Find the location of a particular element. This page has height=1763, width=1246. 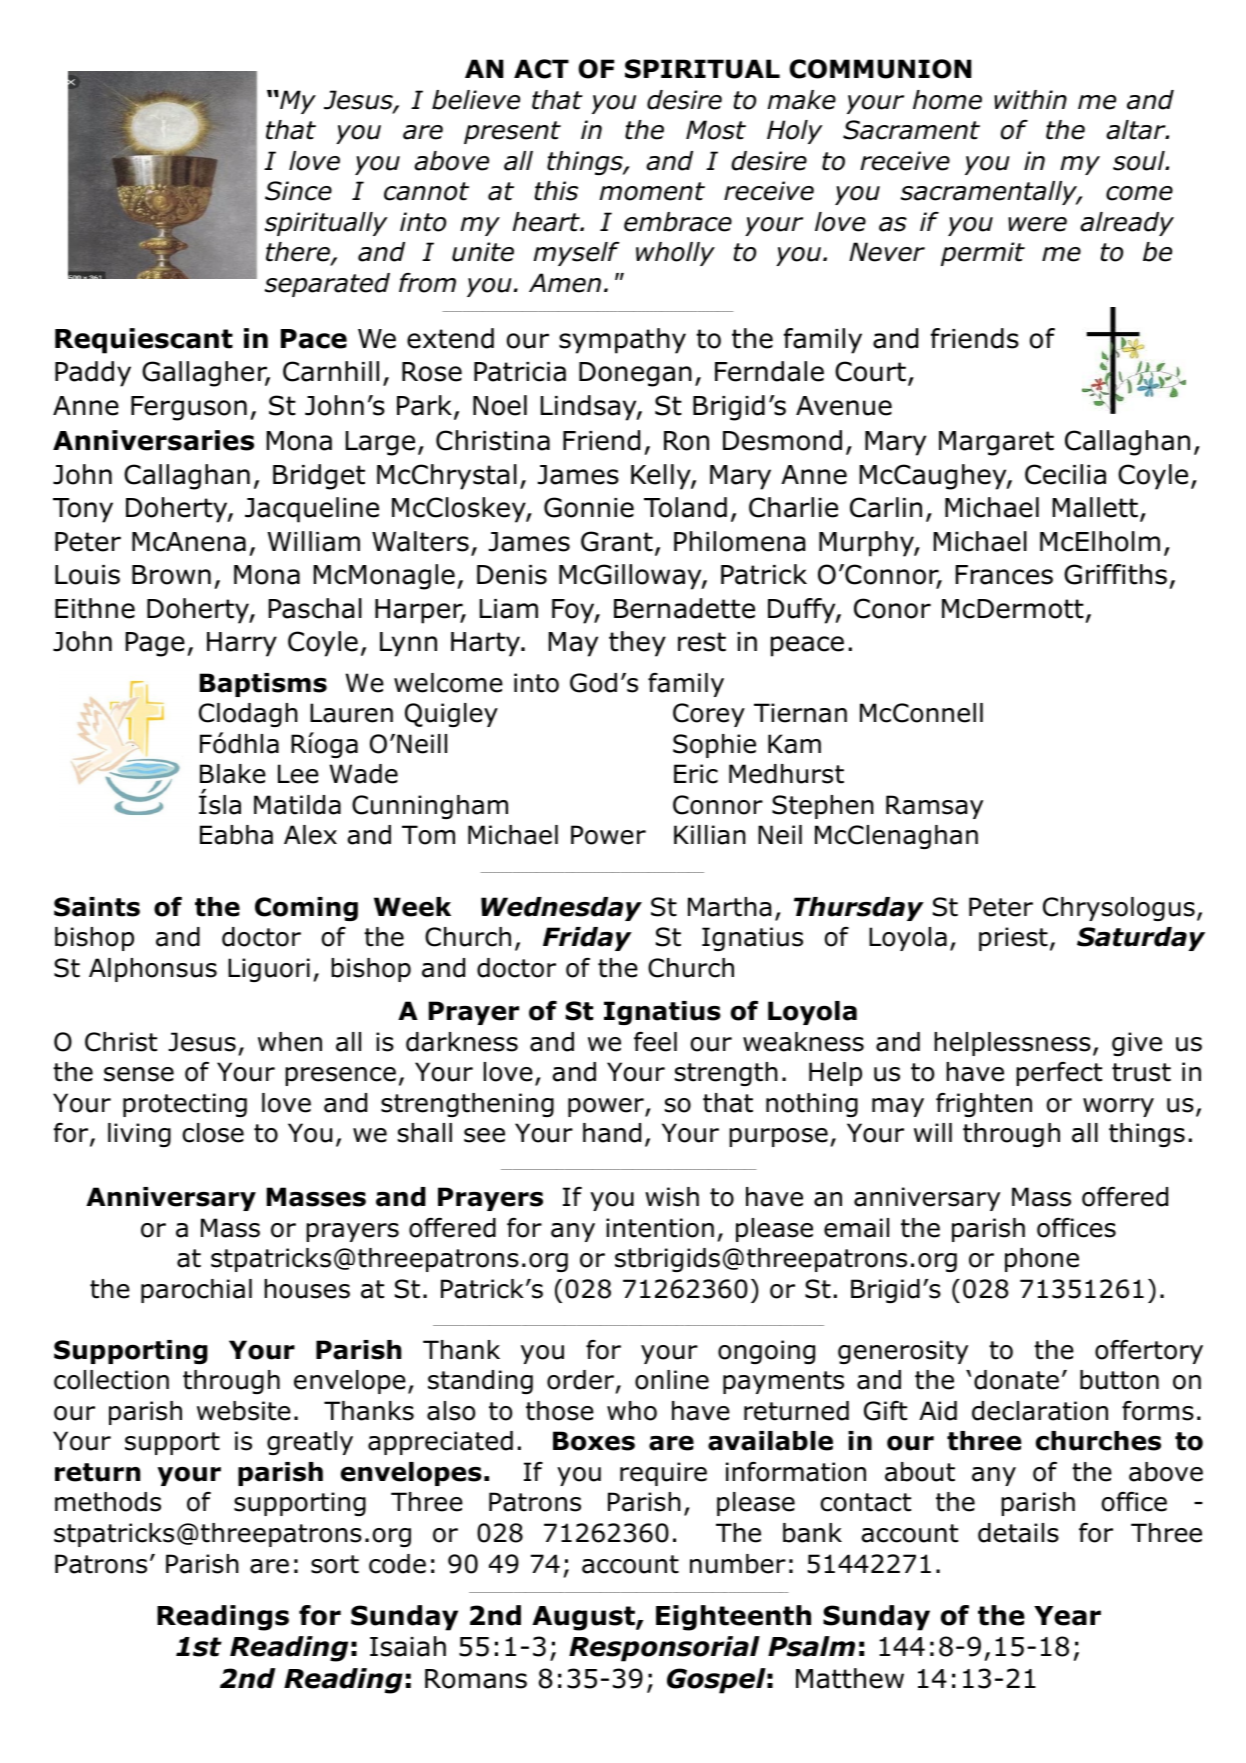

phone is located at coordinates (1042, 1260).
